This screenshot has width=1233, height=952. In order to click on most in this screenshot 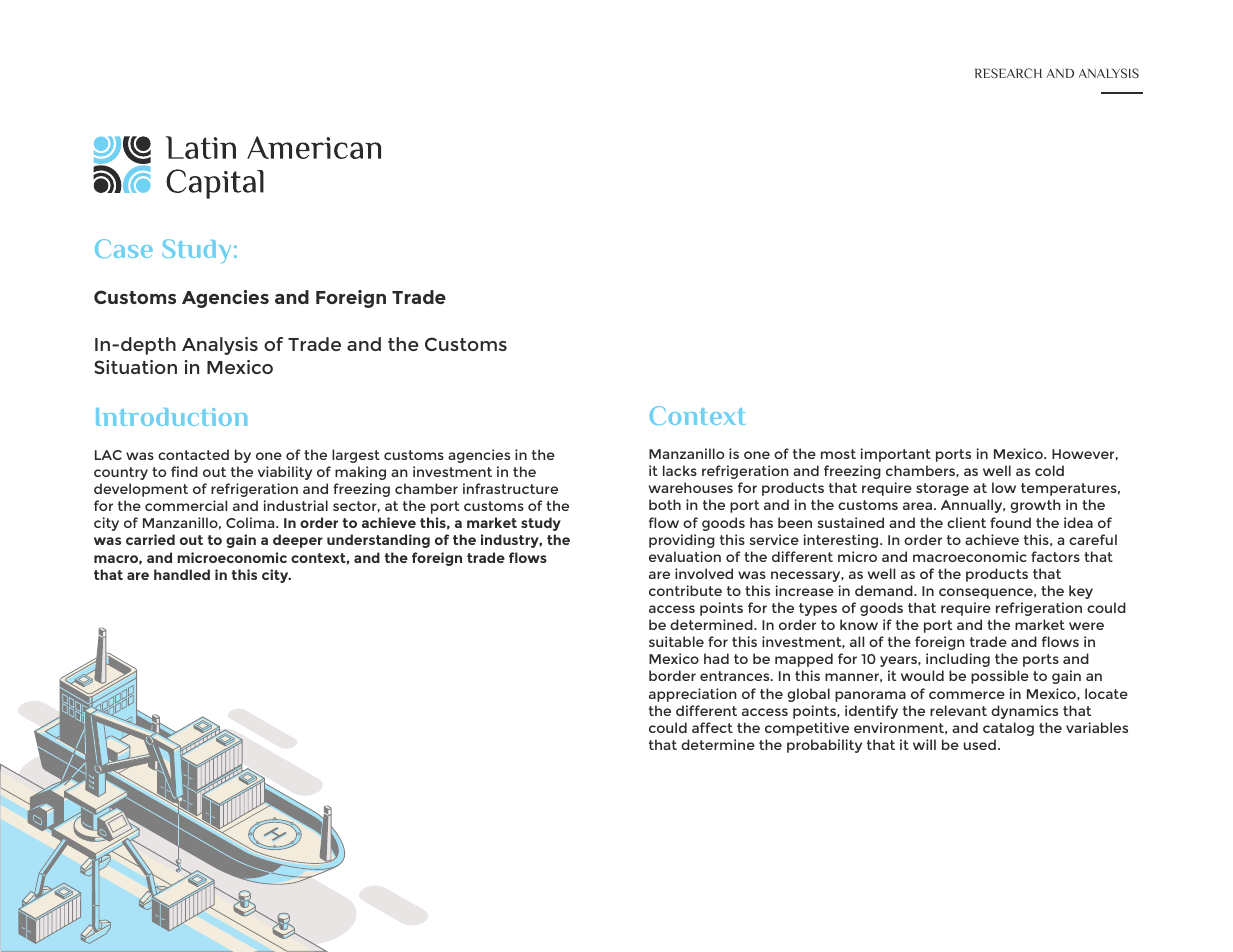, I will do `click(838, 454)`.
